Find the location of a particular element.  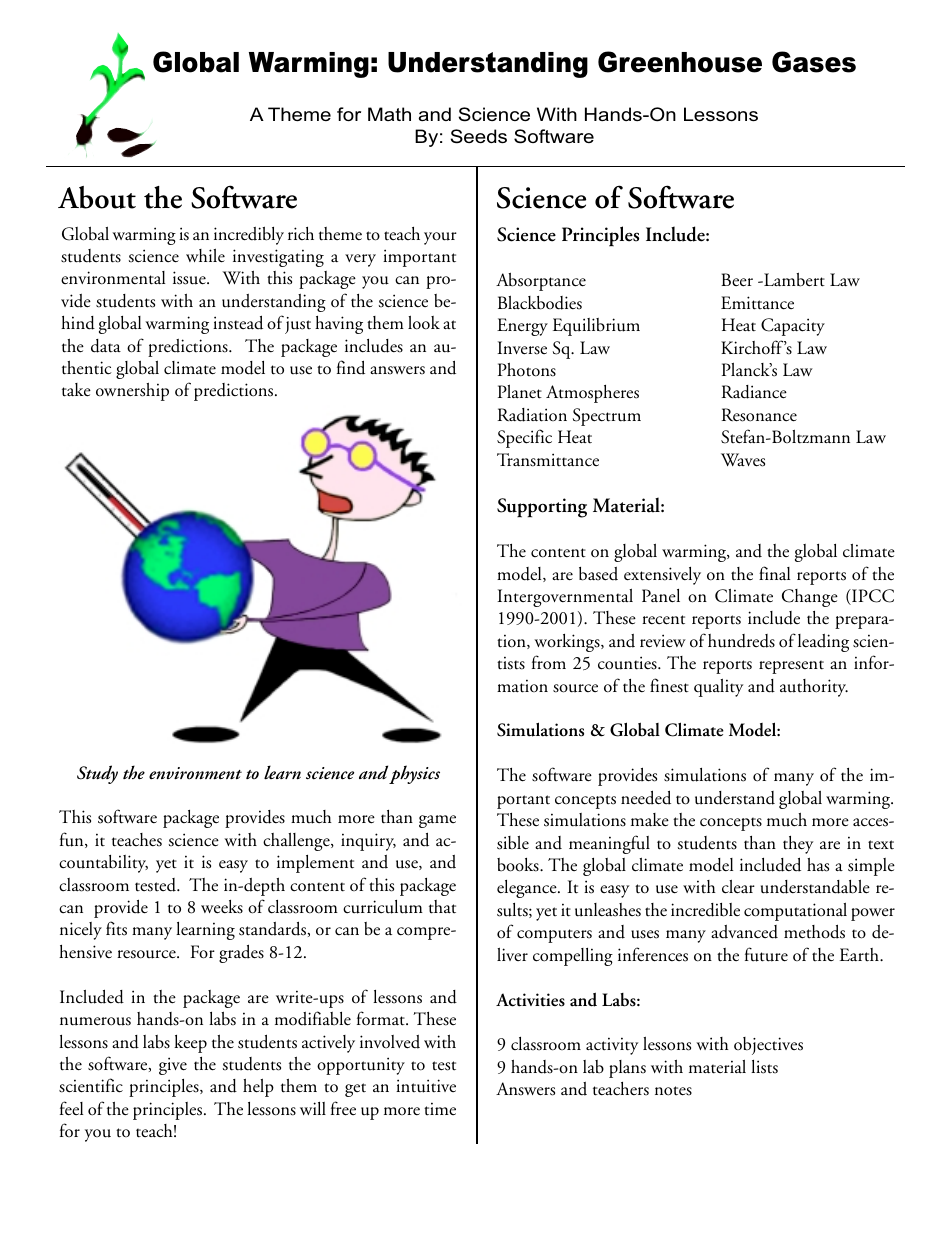

Gases is located at coordinates (814, 62).
